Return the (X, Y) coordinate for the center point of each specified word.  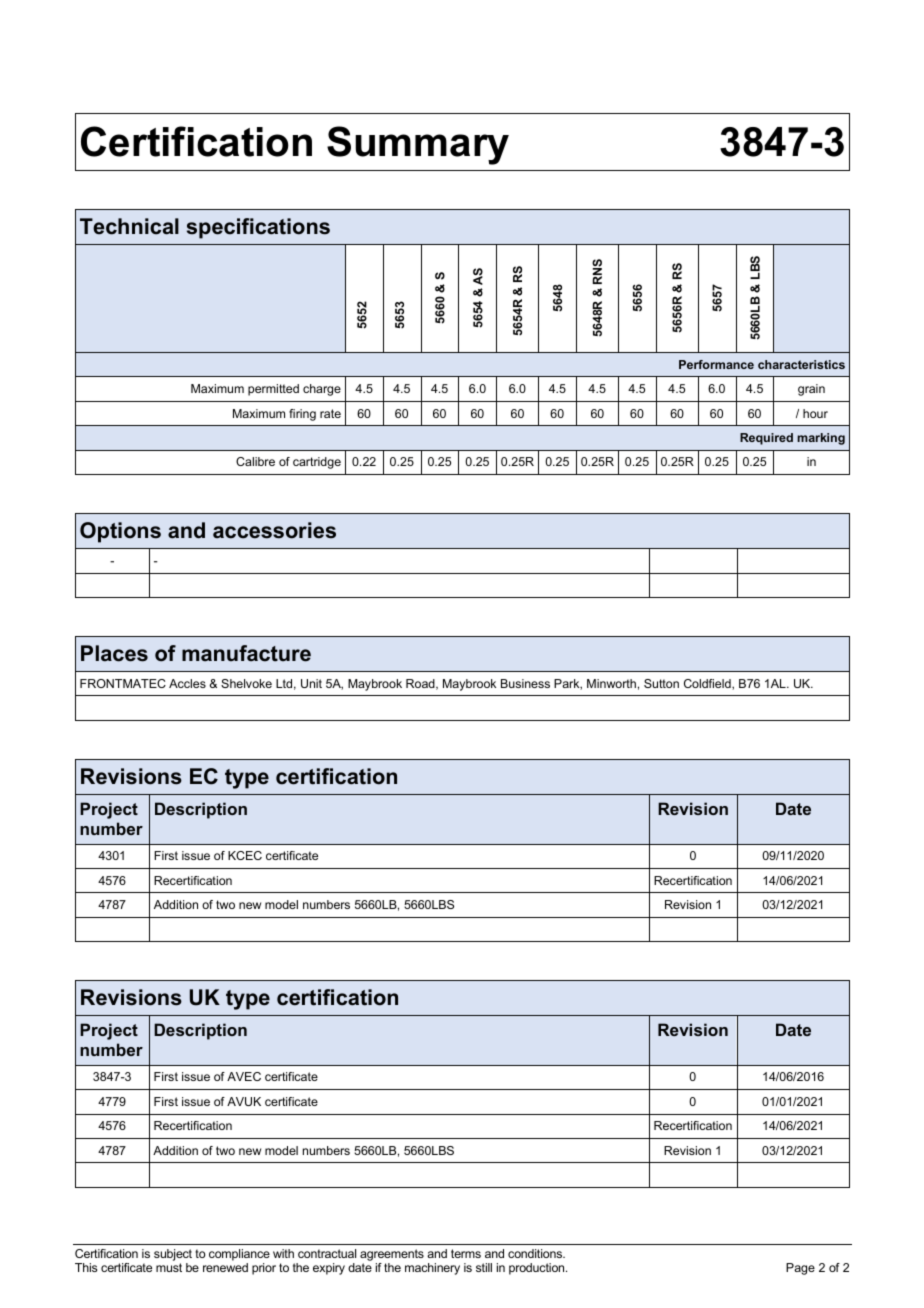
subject (173, 1255)
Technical (129, 226)
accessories (274, 530)
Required (766, 439)
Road (421, 684)
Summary (418, 145)
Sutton (661, 683)
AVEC (244, 1076)
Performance (716, 364)
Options (120, 532)
